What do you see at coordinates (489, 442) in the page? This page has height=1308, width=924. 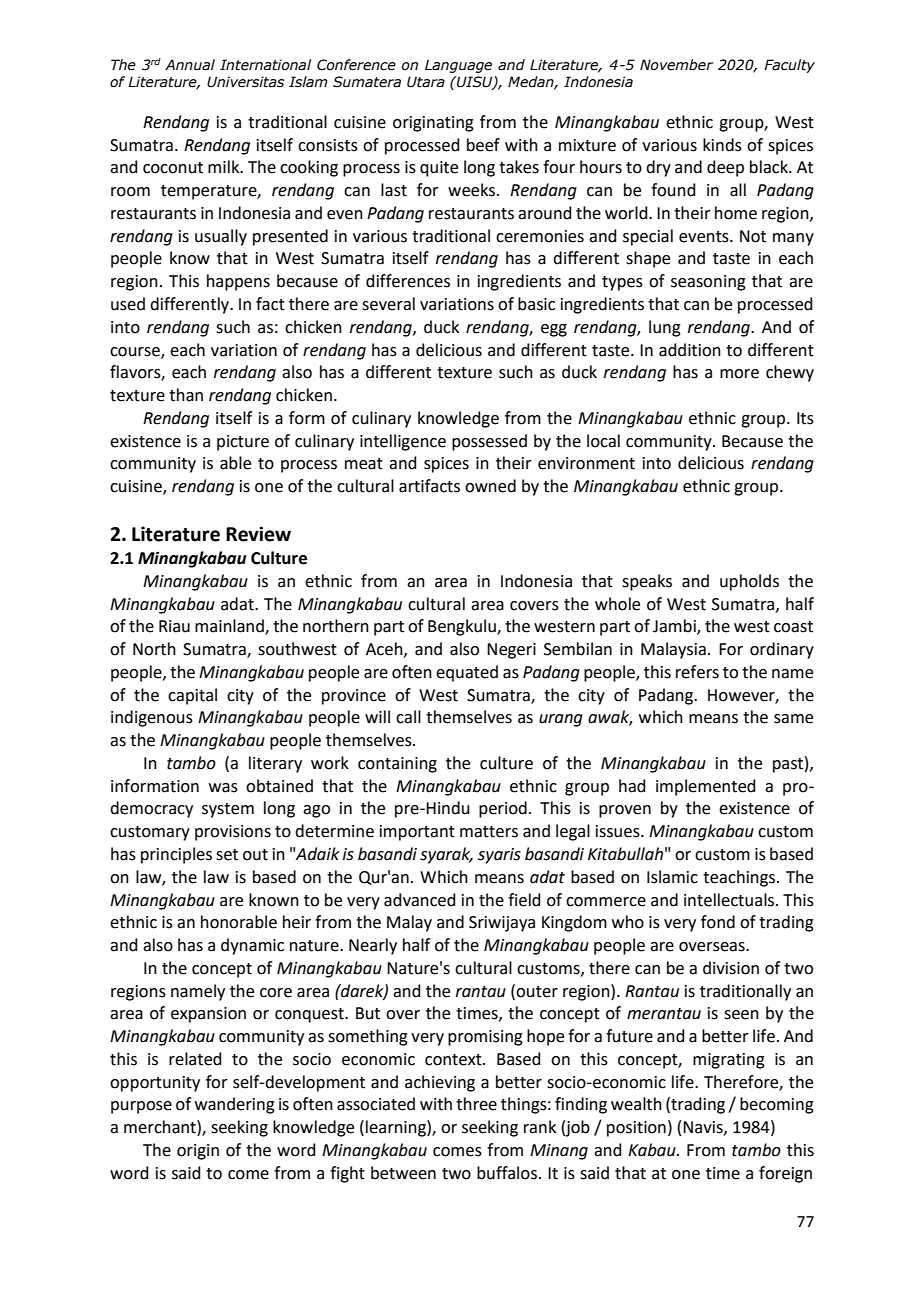 I see `possessed` at bounding box center [489, 442].
